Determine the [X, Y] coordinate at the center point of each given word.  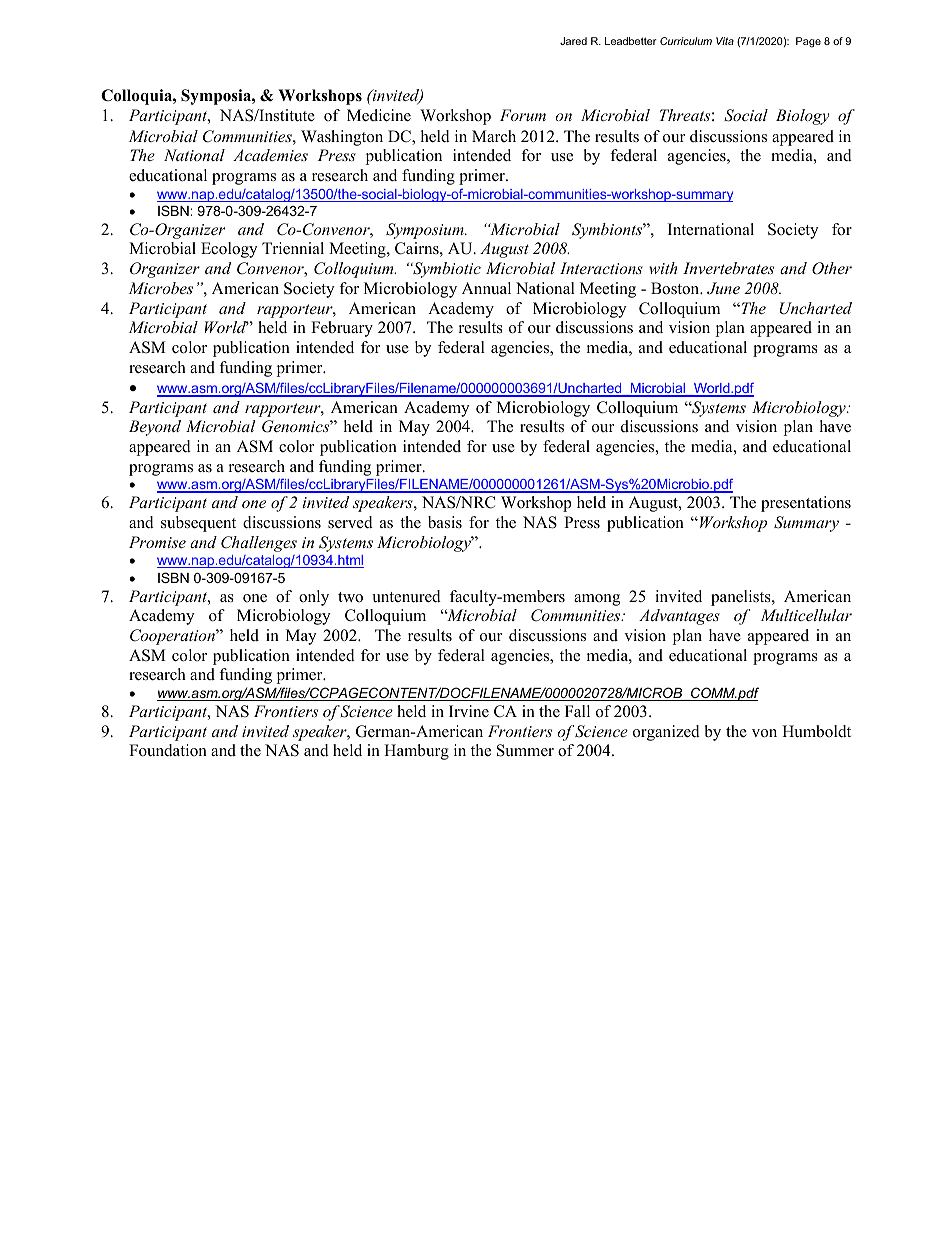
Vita [725, 41]
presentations [806, 504]
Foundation [168, 750]
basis [445, 522]
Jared [573, 41]
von [764, 733]
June [723, 288]
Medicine [379, 115]
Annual [486, 288]
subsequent [198, 524]
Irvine [469, 711]
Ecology [229, 250]
